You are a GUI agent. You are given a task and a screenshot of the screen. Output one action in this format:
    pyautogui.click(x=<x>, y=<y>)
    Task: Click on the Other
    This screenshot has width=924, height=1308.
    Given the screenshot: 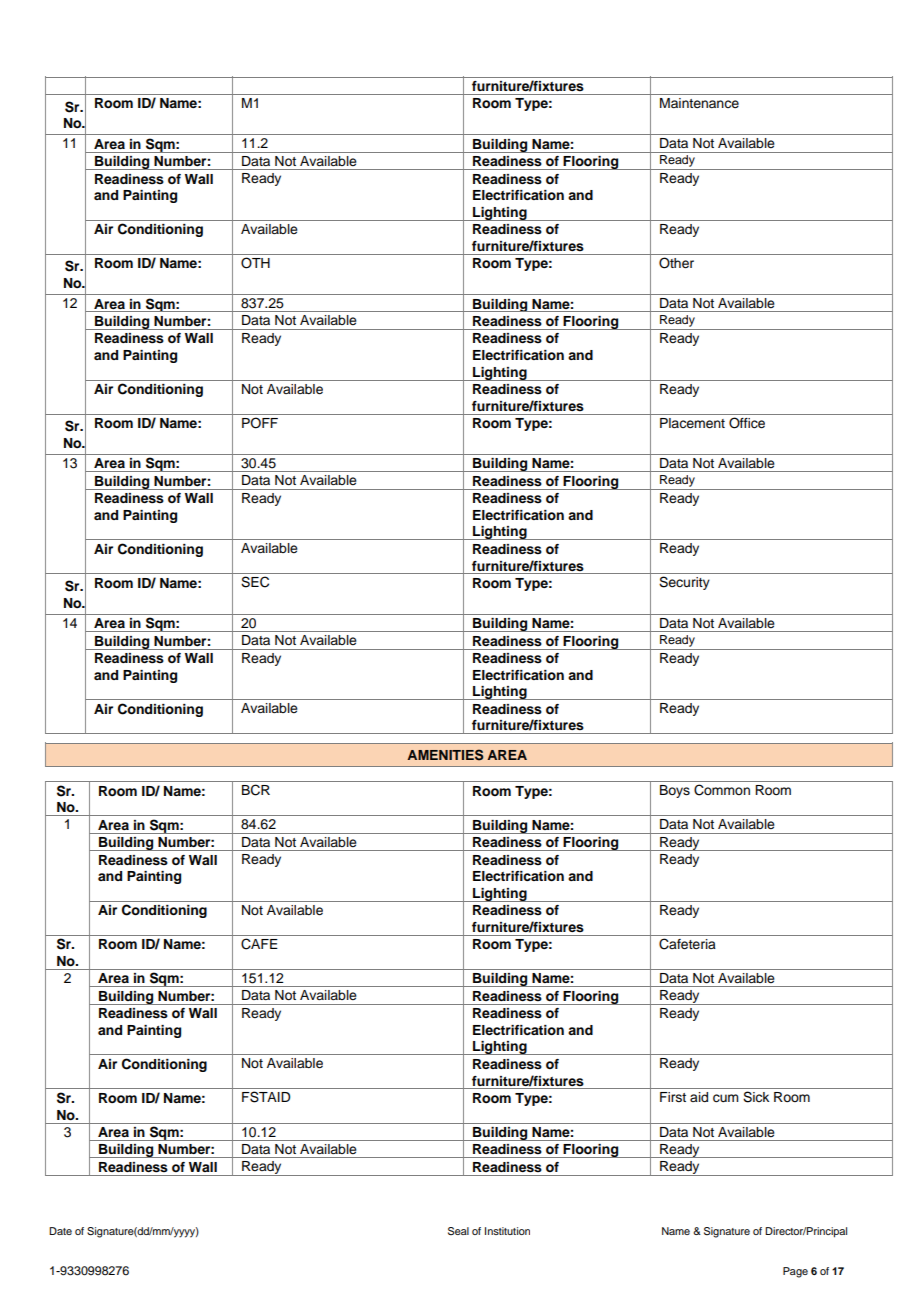 What is the action you would take?
    pyautogui.click(x=676, y=263)
